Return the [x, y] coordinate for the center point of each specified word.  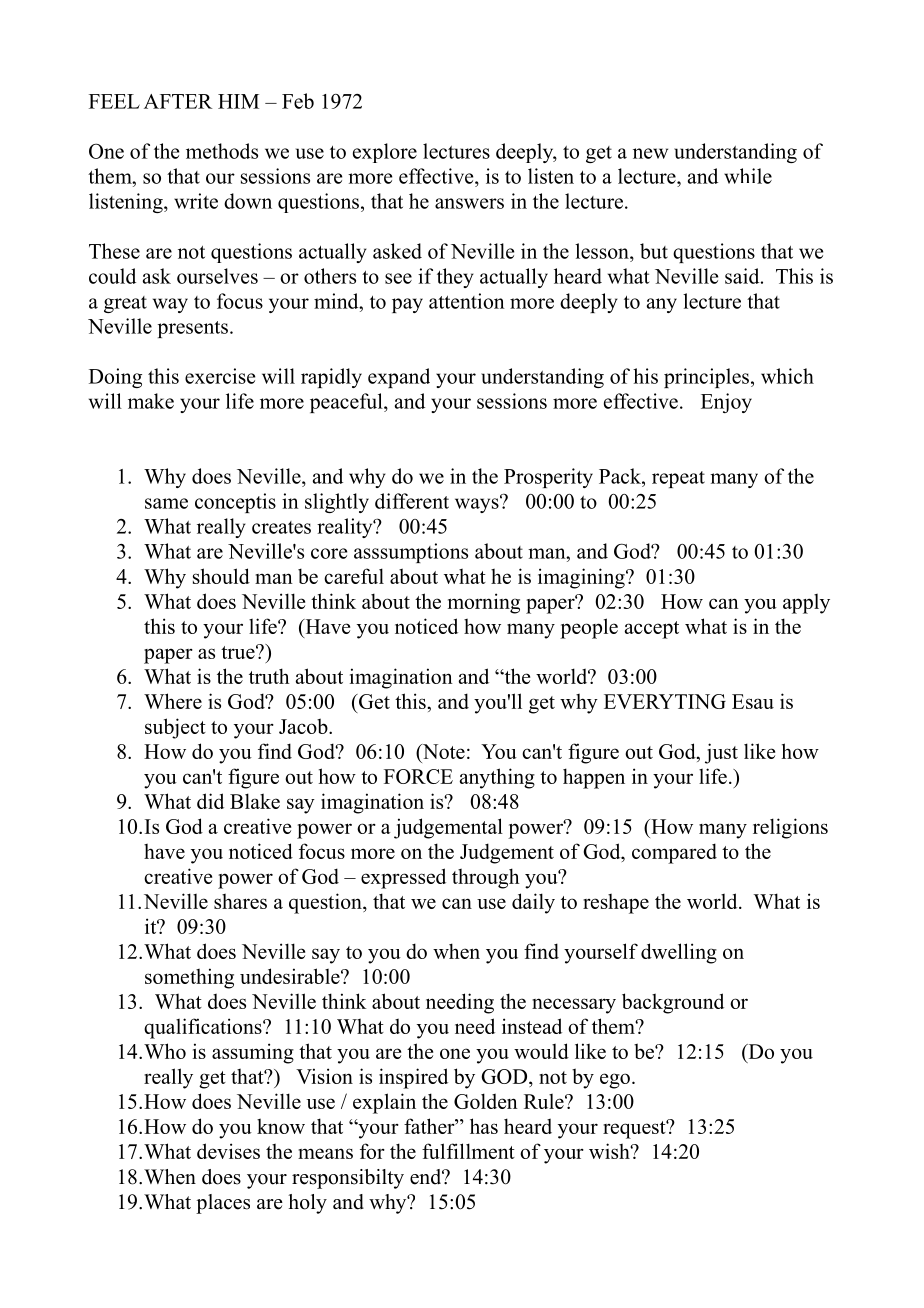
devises [228, 1151]
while [748, 176]
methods [222, 151]
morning [484, 603]
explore [385, 153]
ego [615, 1081]
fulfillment [468, 1151]
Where [173, 701]
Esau [753, 701]
